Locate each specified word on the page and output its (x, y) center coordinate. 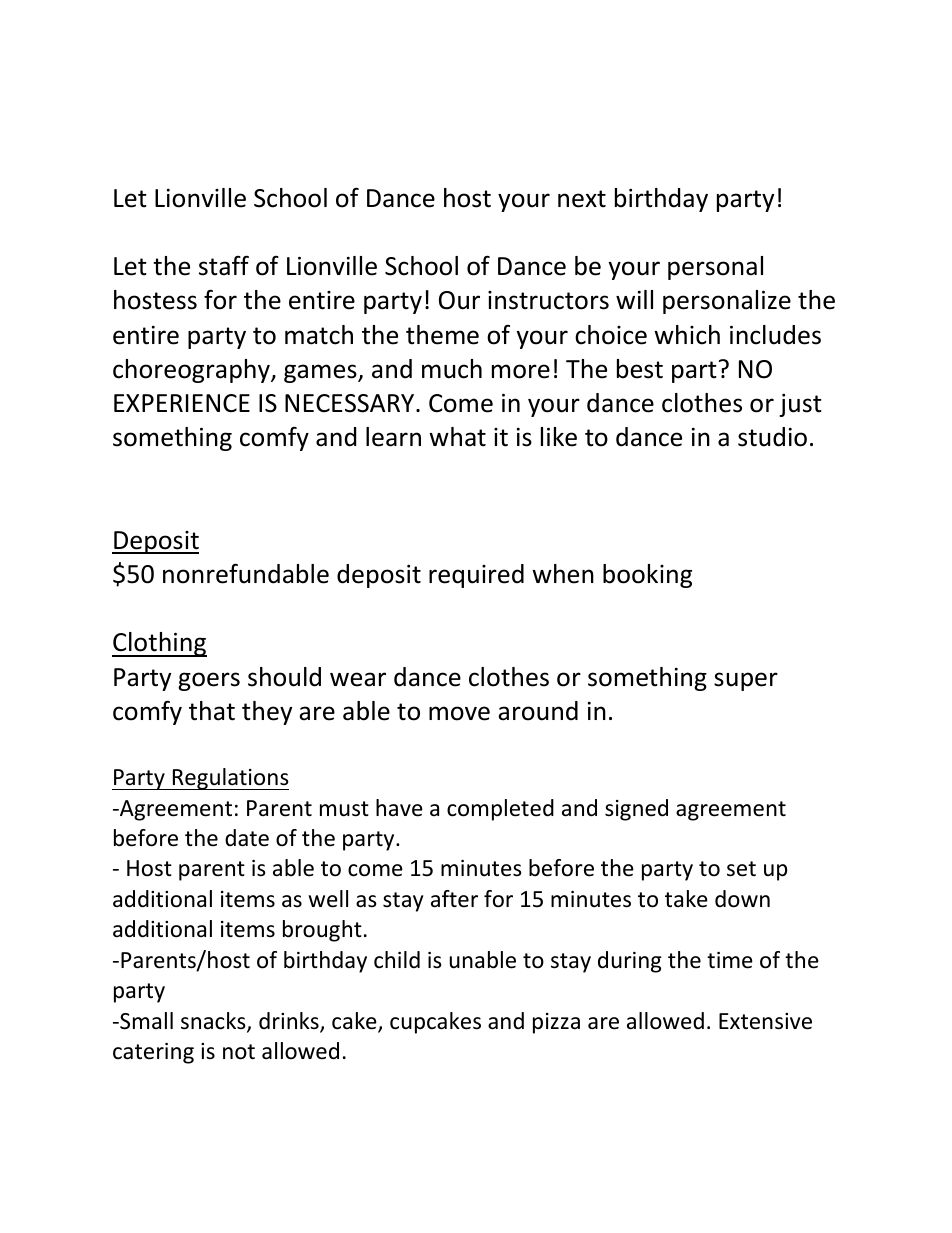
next (582, 199)
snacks (214, 1022)
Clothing (159, 644)
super (746, 681)
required (476, 576)
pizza (556, 1023)
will (634, 299)
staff (224, 265)
